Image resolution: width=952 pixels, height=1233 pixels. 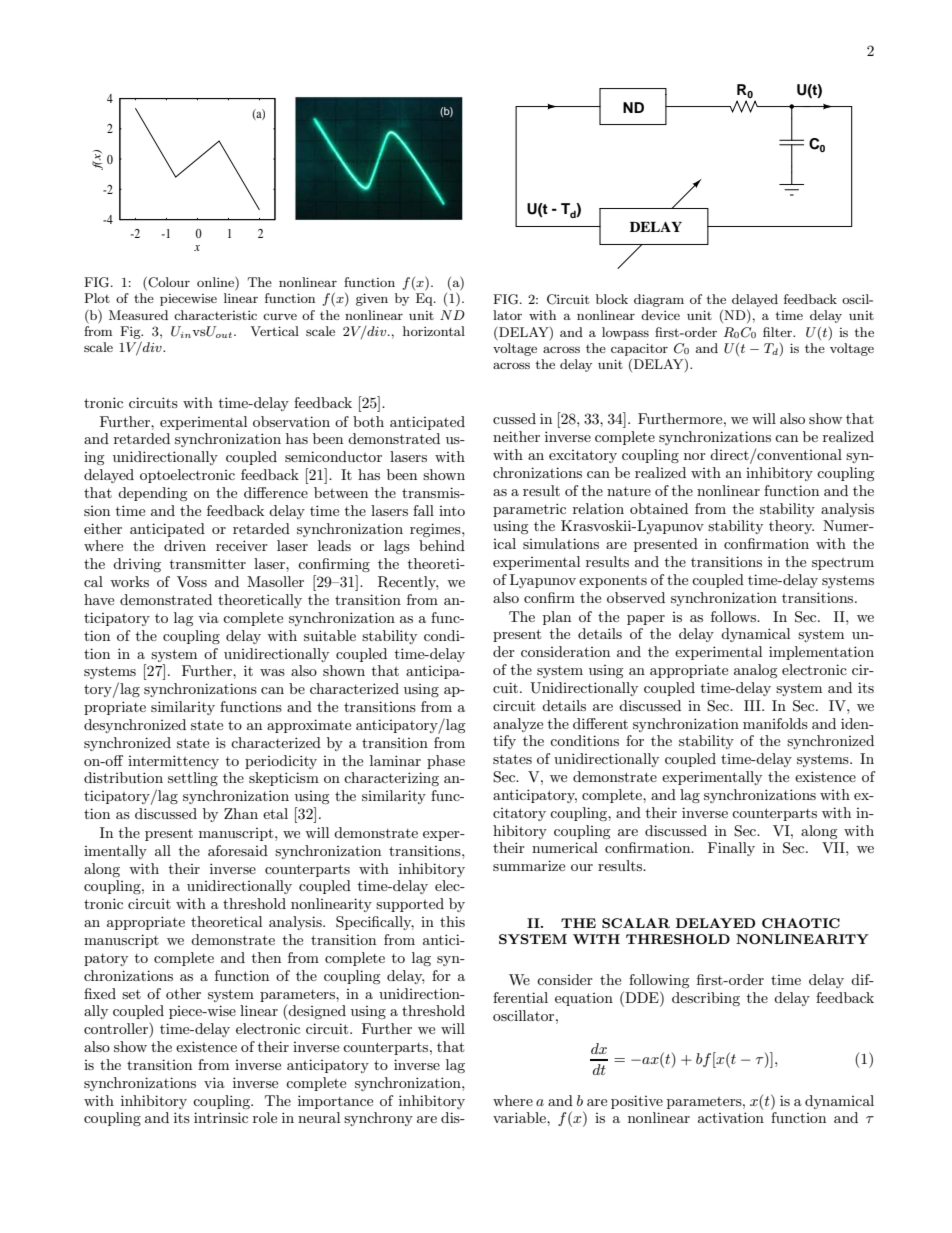 I want to click on was, so click(x=272, y=672).
